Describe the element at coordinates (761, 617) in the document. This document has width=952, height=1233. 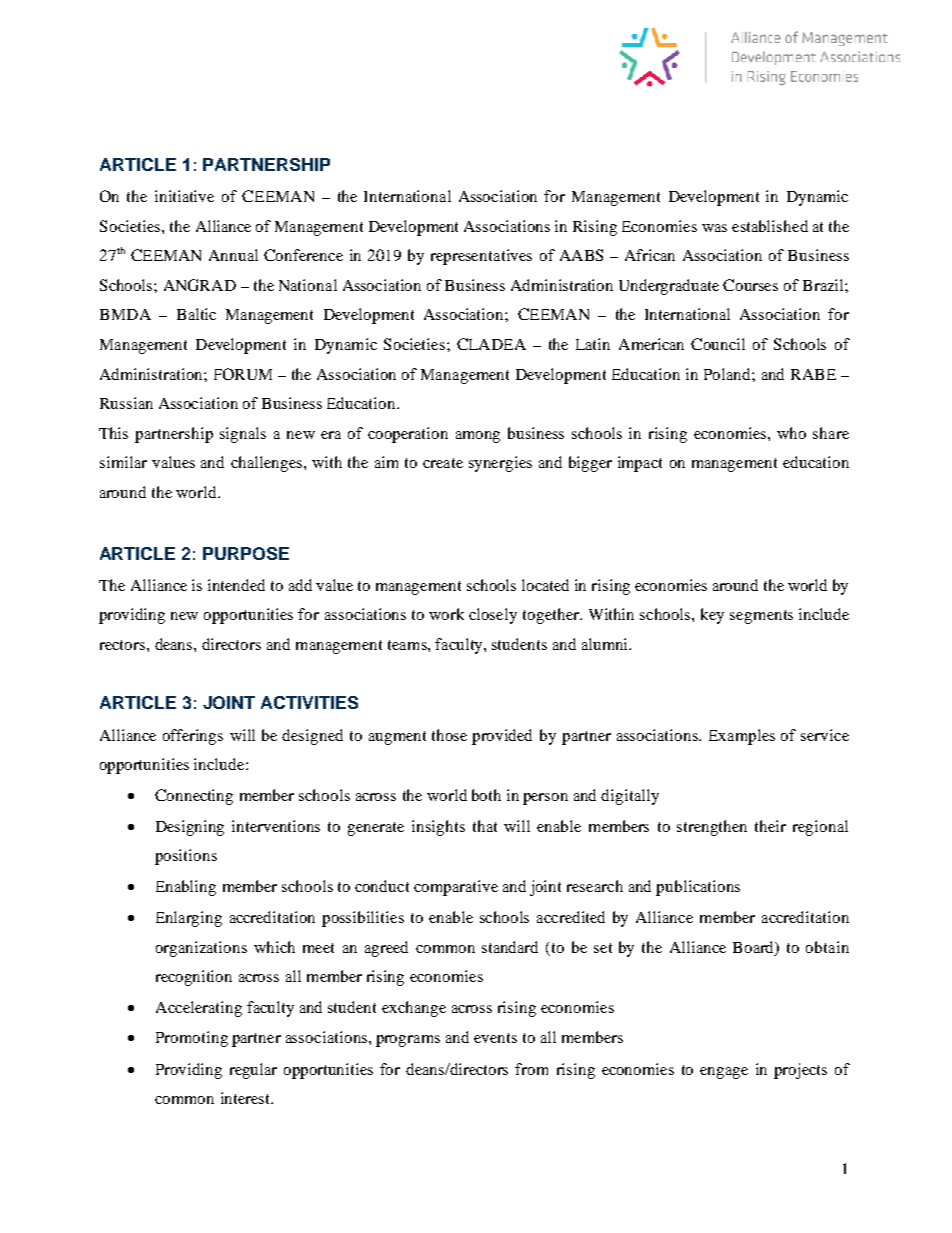
I see `segments` at that location.
